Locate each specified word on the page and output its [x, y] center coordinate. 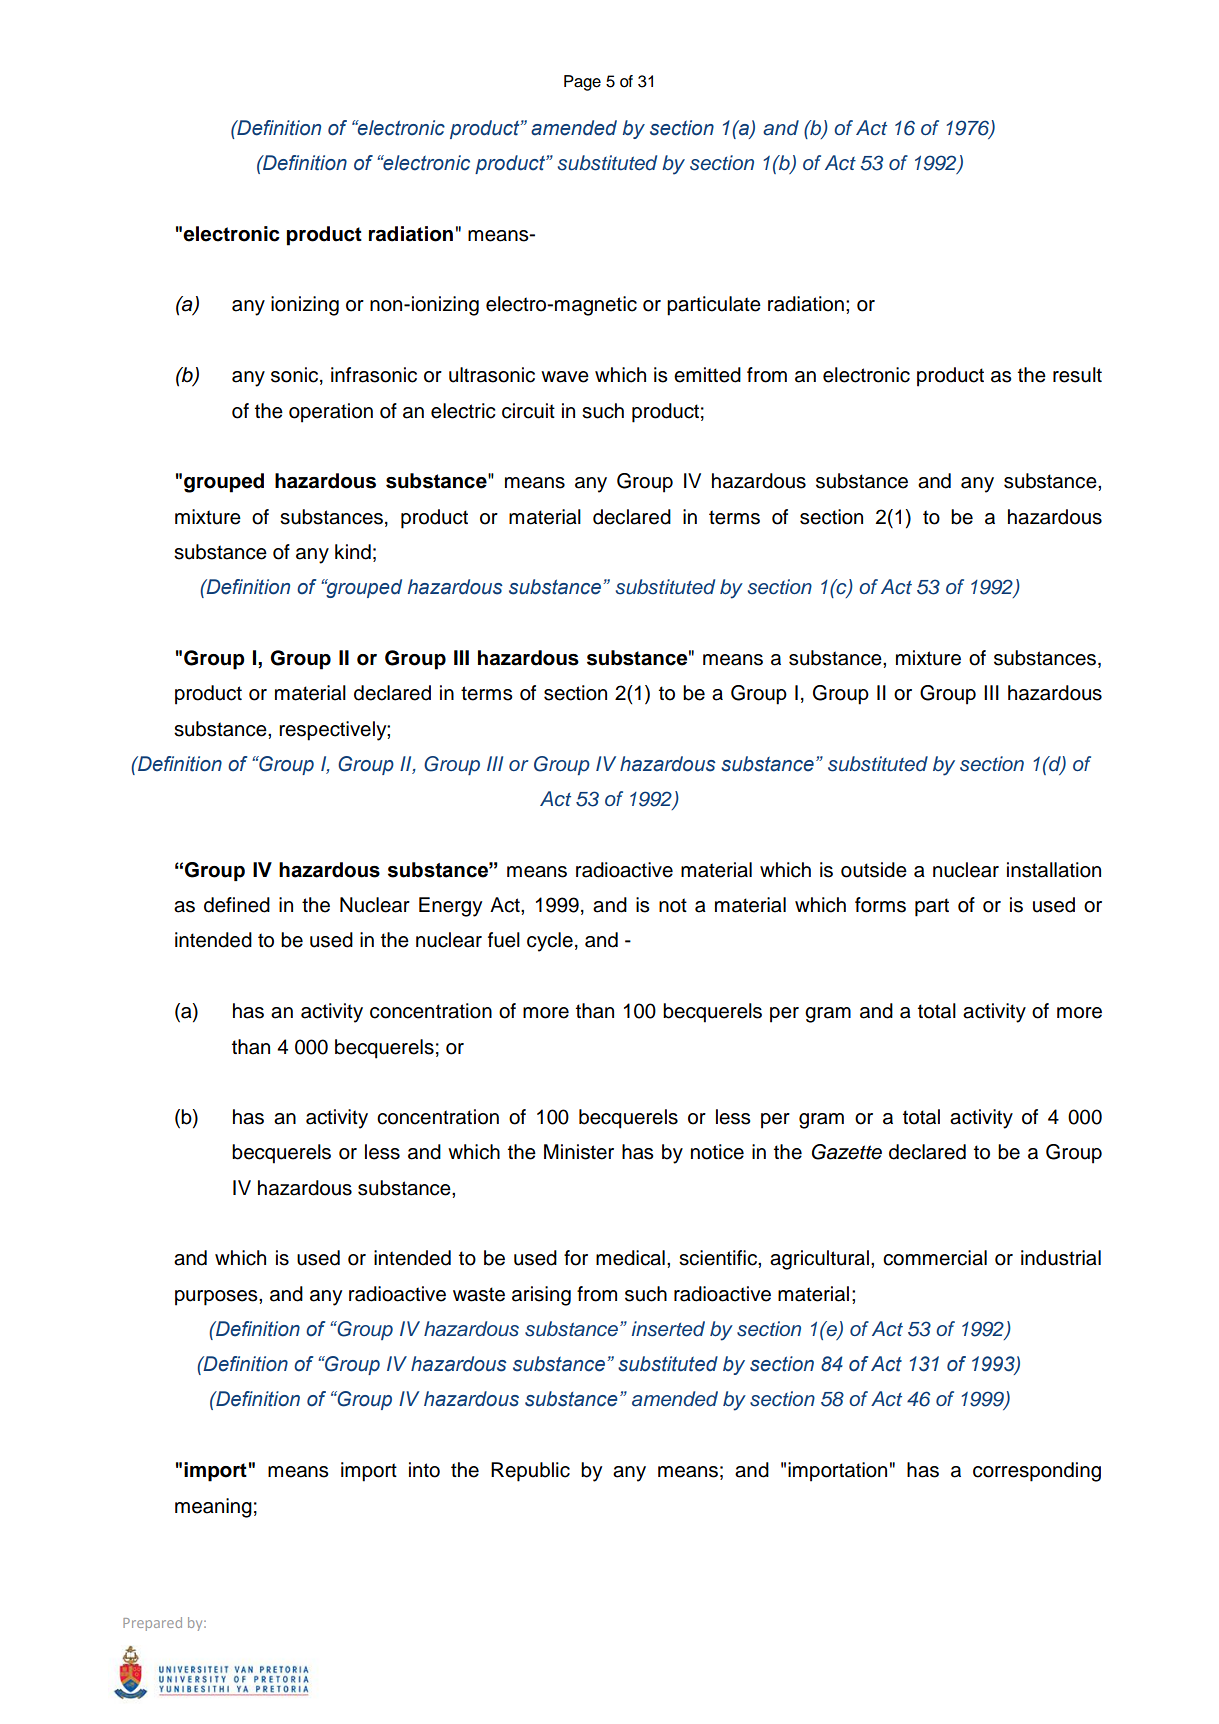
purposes [217, 1298]
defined [237, 905]
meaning [213, 1508]
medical [630, 1258]
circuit [528, 411]
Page [582, 83]
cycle [550, 942]
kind [353, 552]
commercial [935, 1258]
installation [1054, 870]
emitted [707, 375]
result [1077, 375]
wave [565, 377]
